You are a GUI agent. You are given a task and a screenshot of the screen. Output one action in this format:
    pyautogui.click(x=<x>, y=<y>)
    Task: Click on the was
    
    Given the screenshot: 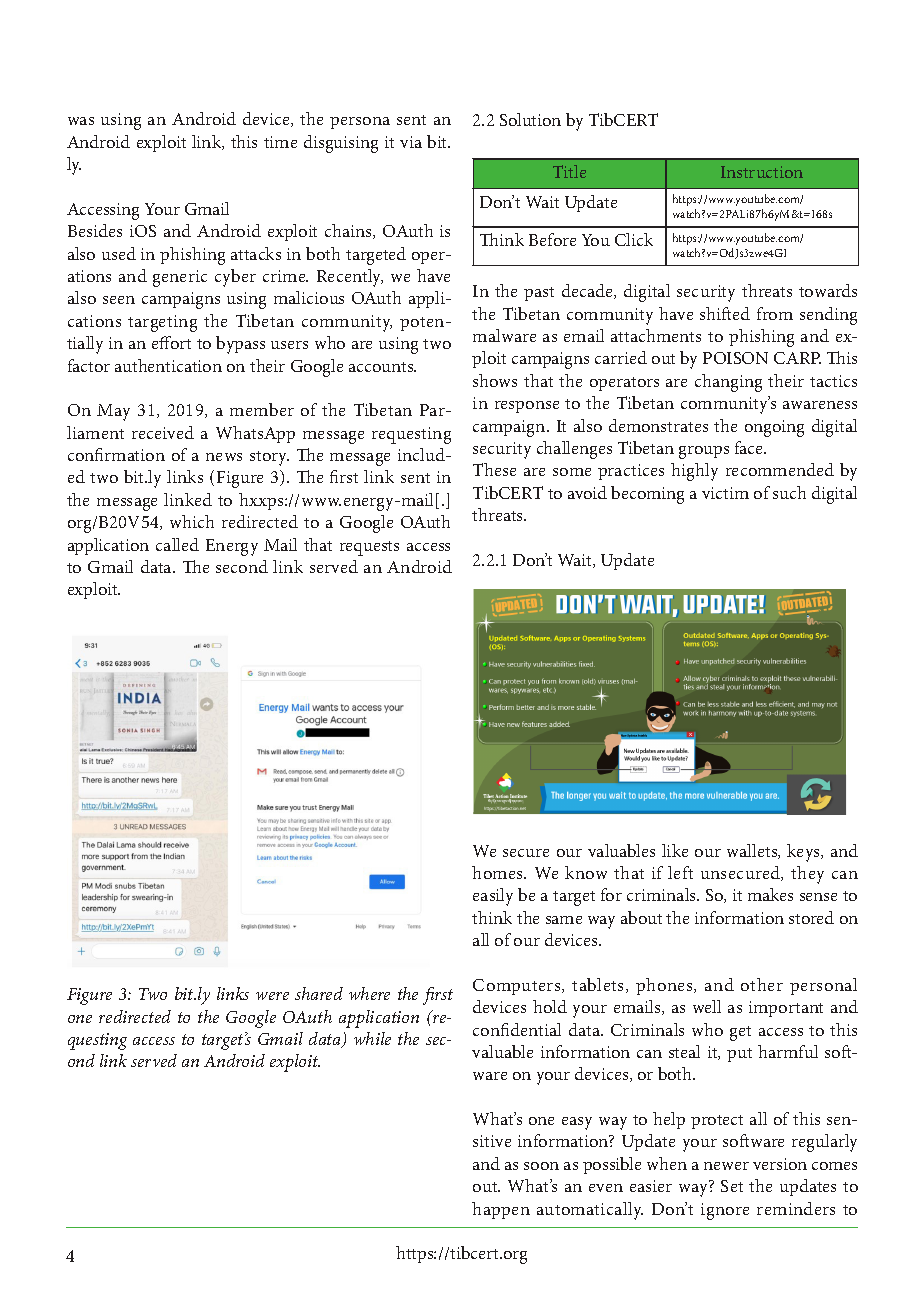 What is the action you would take?
    pyautogui.click(x=81, y=121)
